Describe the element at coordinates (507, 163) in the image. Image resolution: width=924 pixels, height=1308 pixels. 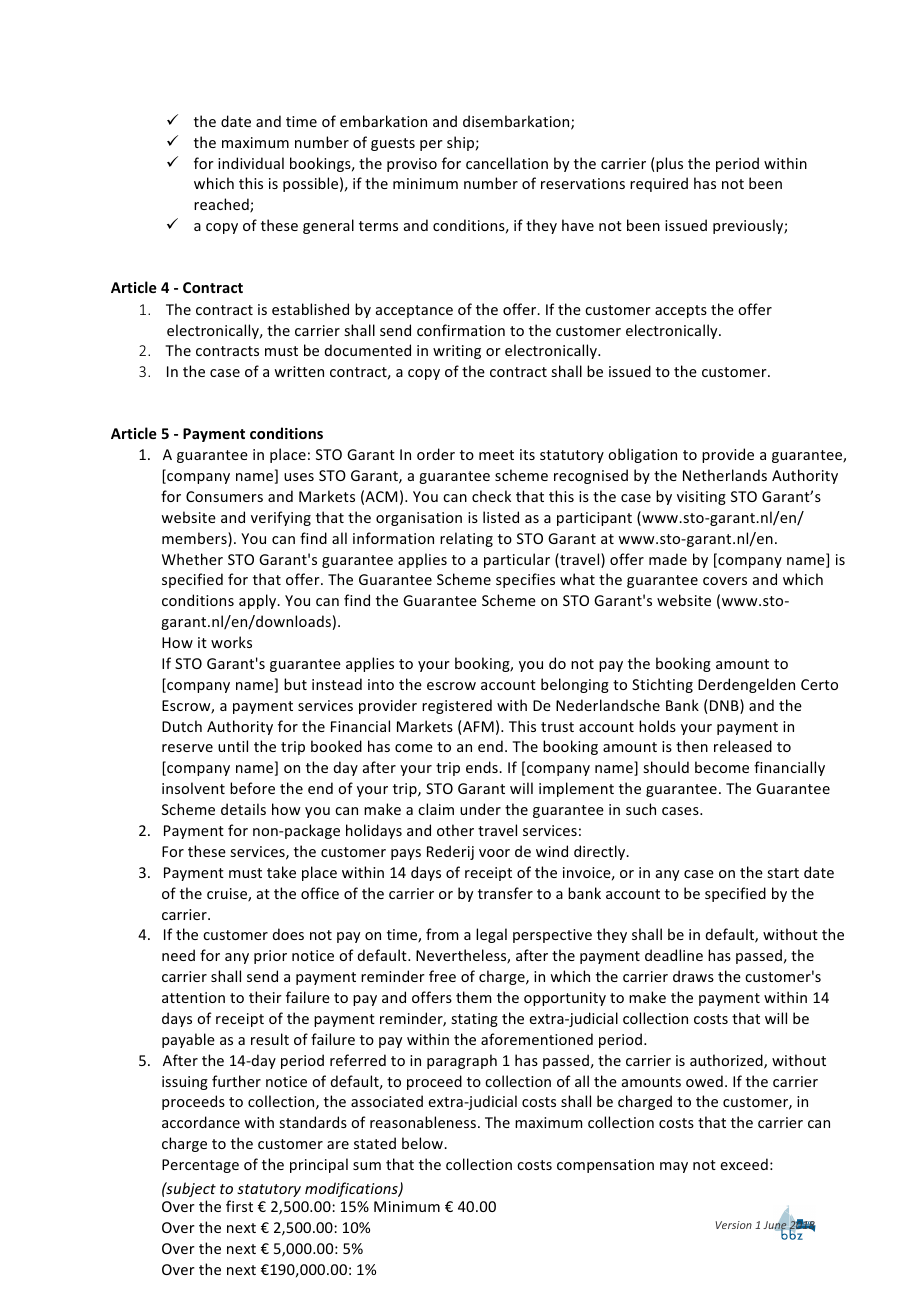
I see `cancellation` at that location.
